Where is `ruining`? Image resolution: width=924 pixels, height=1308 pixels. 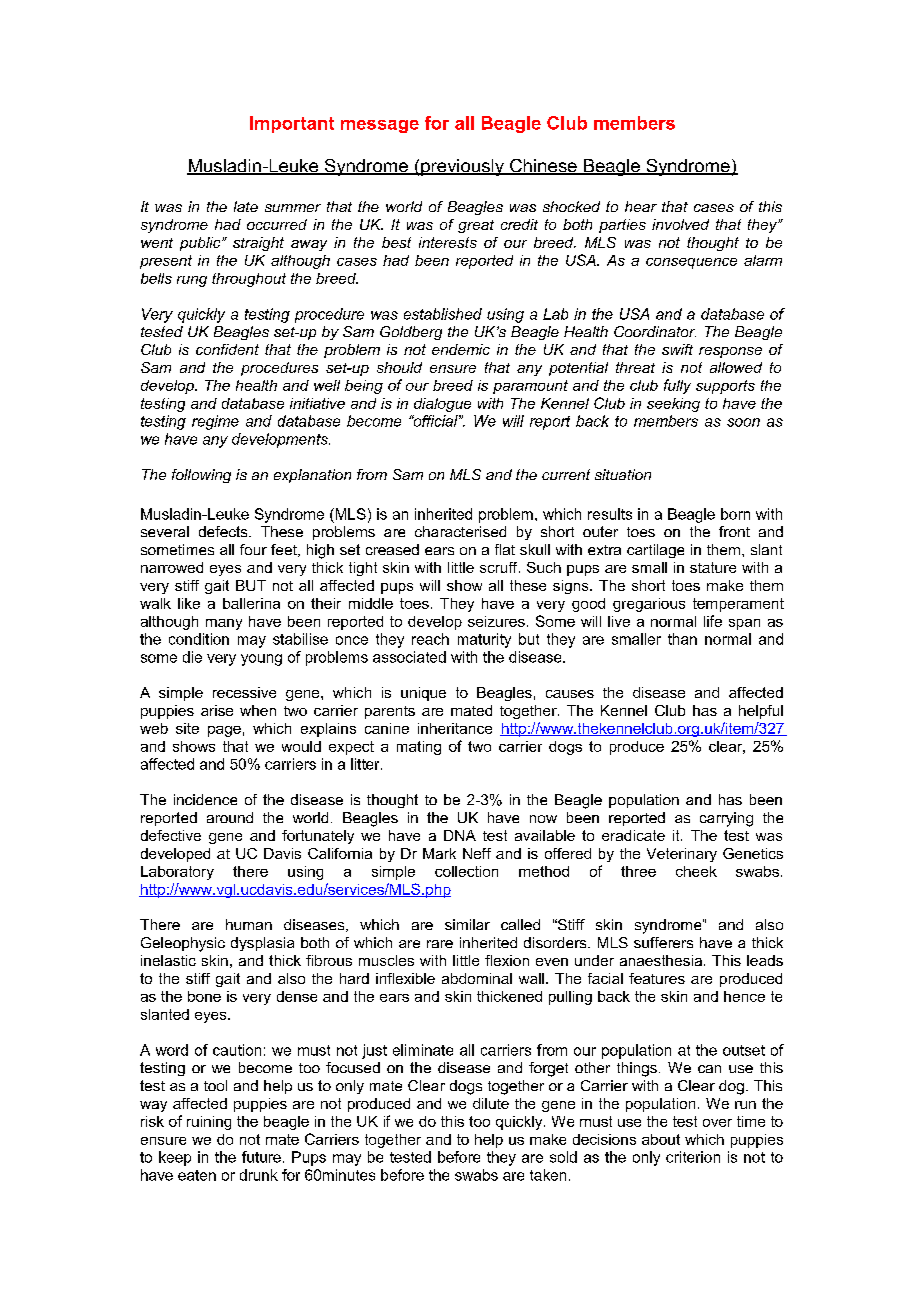 ruining is located at coordinates (209, 1123).
